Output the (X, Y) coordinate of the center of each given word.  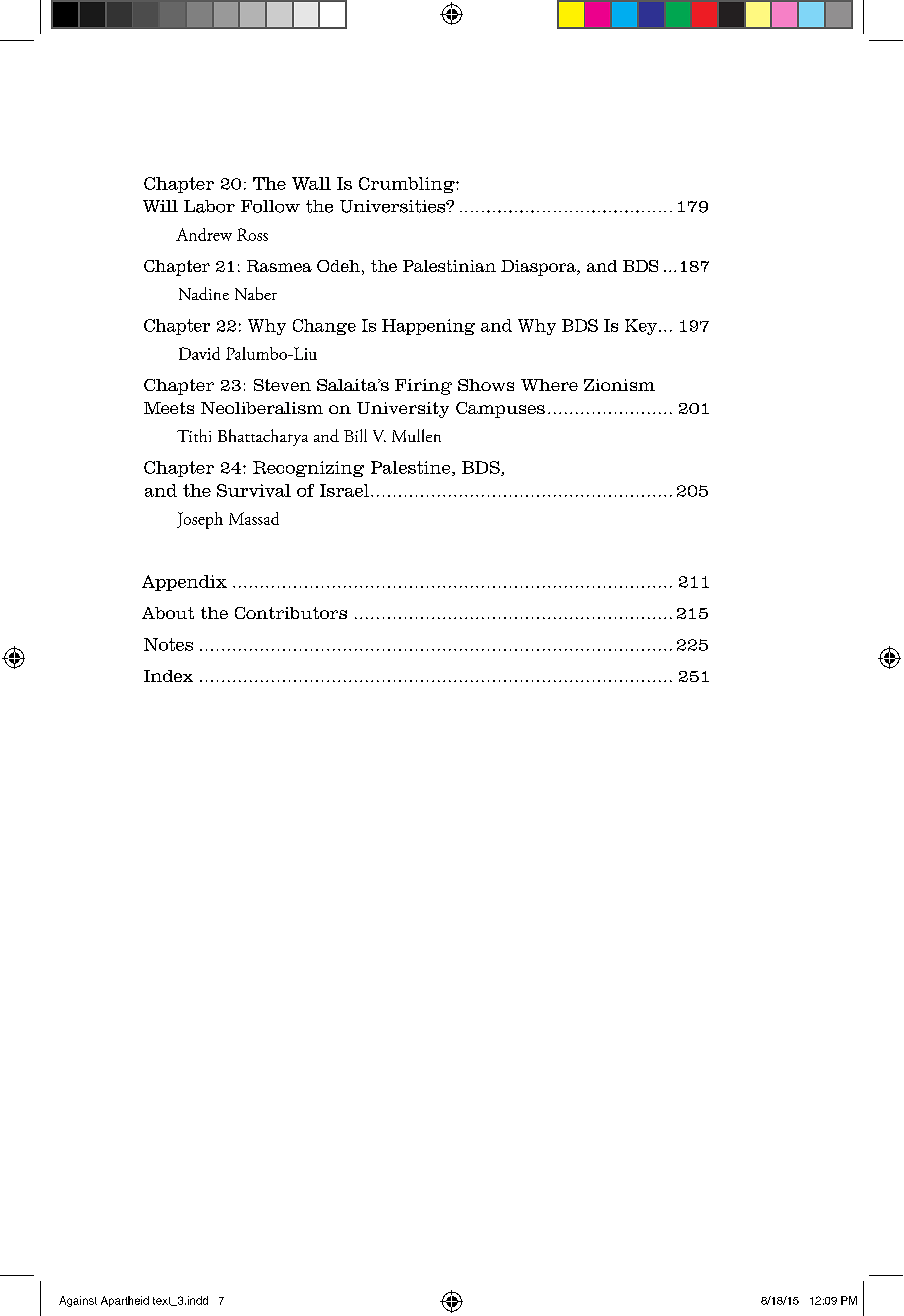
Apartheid (125, 1301)
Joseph (200, 520)
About (168, 613)
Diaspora (539, 268)
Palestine (412, 468)
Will (160, 206)
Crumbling (408, 185)
